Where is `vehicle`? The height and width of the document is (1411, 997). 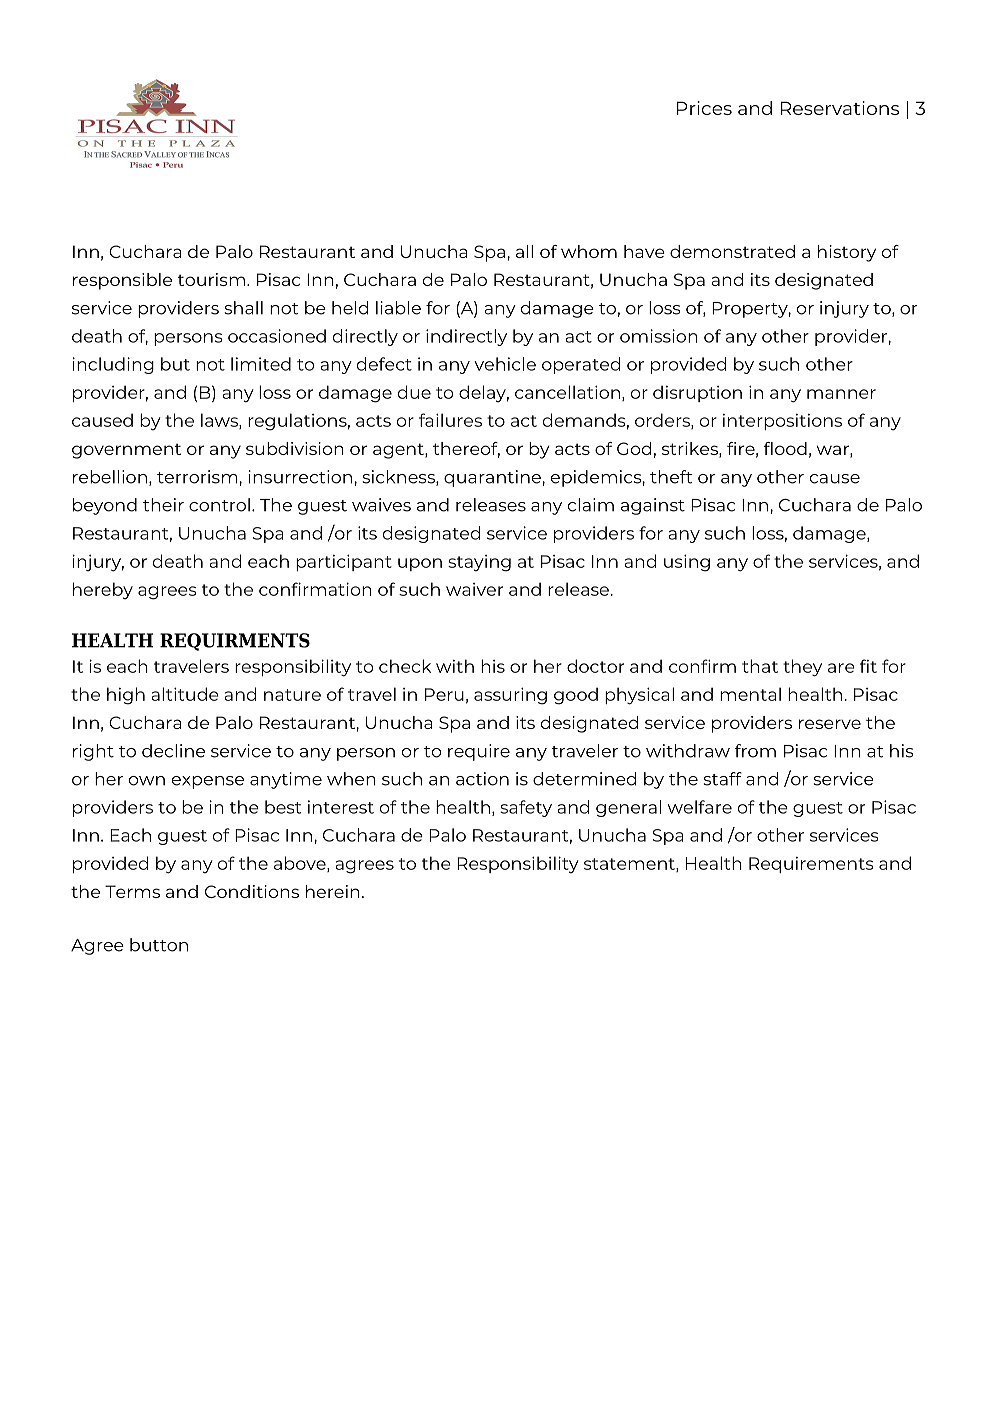 vehicle is located at coordinates (505, 364).
